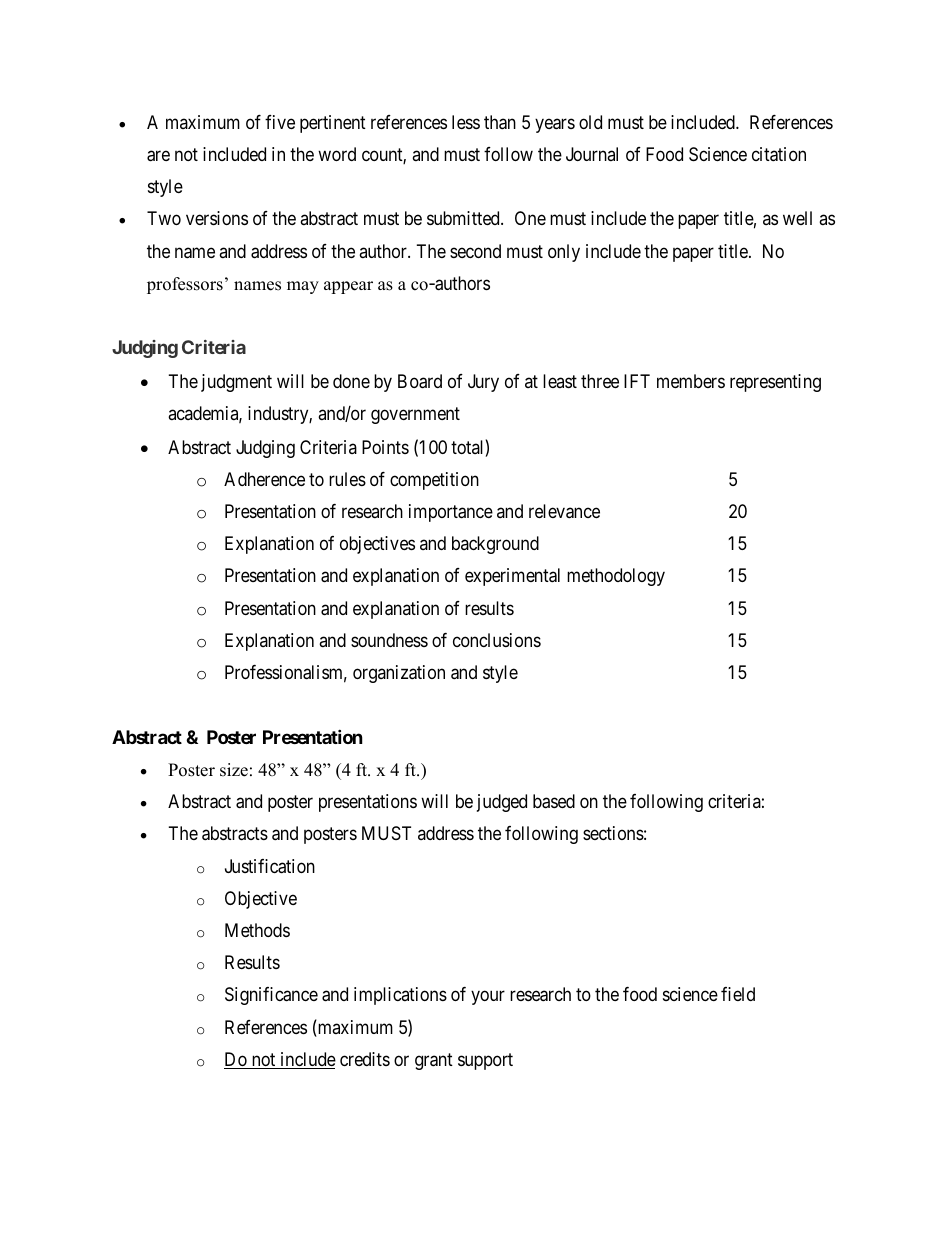  I want to click on Adherence, so click(264, 479).
